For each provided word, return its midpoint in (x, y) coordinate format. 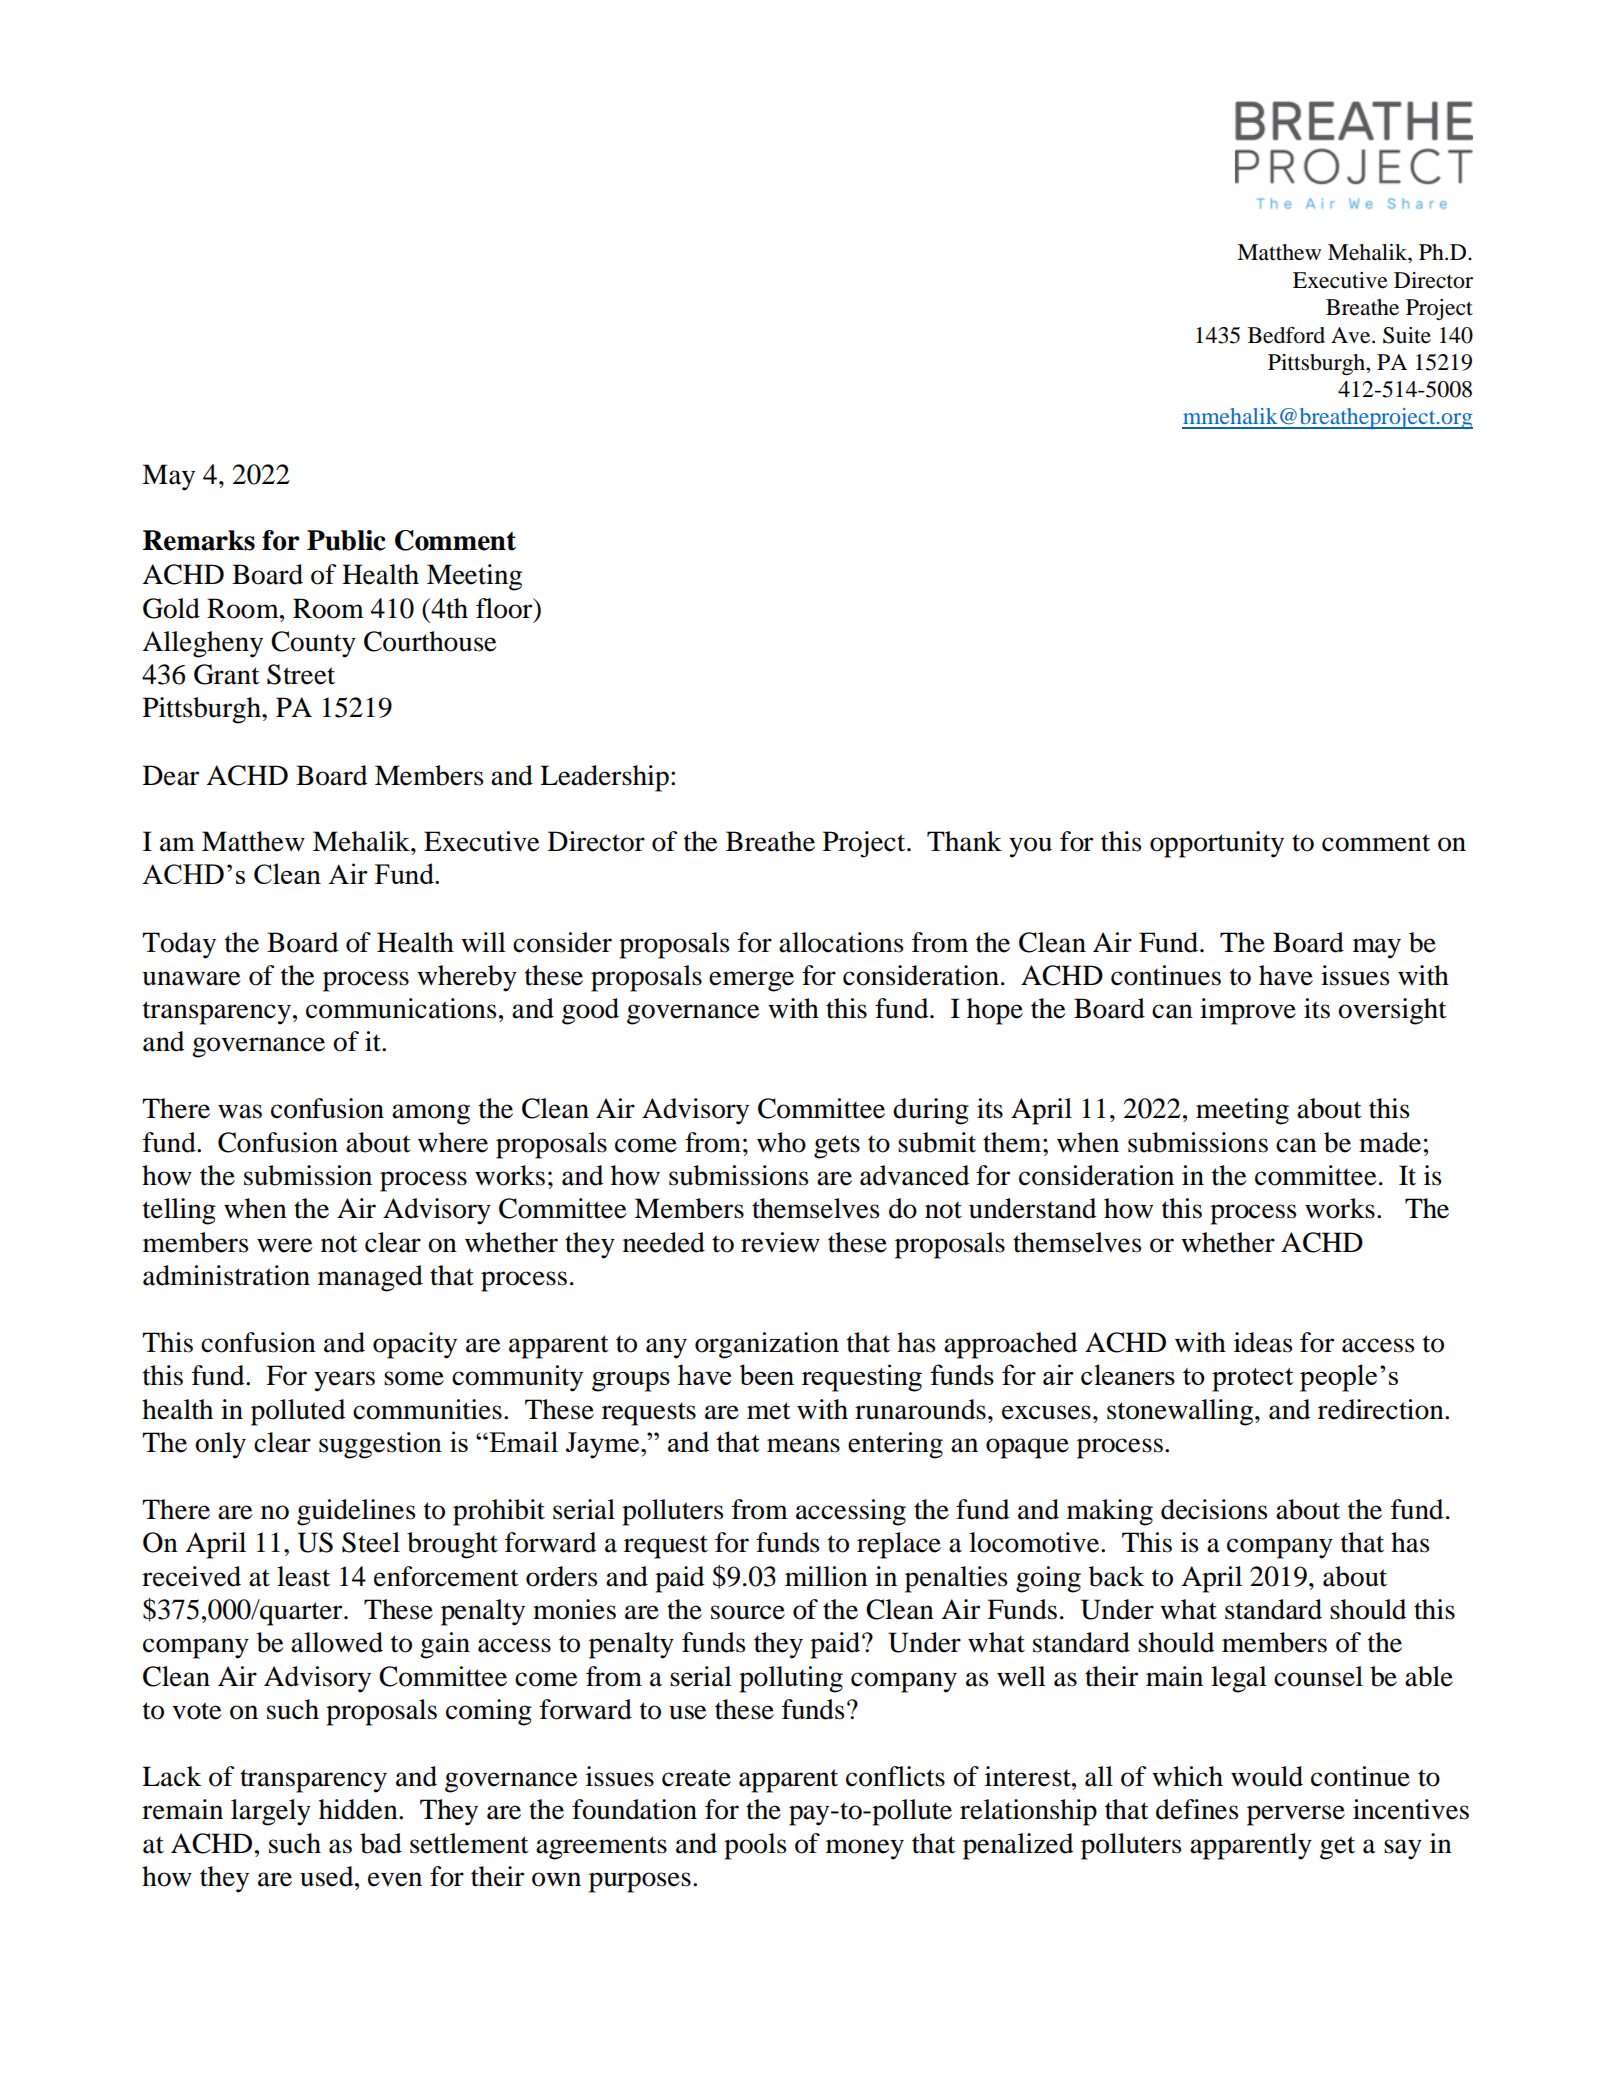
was (240, 1111)
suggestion (380, 1445)
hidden (359, 1809)
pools (755, 1846)
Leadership (604, 778)
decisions (1214, 1509)
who (781, 1142)
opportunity (1217, 844)
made (1390, 1142)
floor (505, 608)
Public (346, 540)
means (803, 1445)
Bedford (1286, 335)
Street (301, 674)
